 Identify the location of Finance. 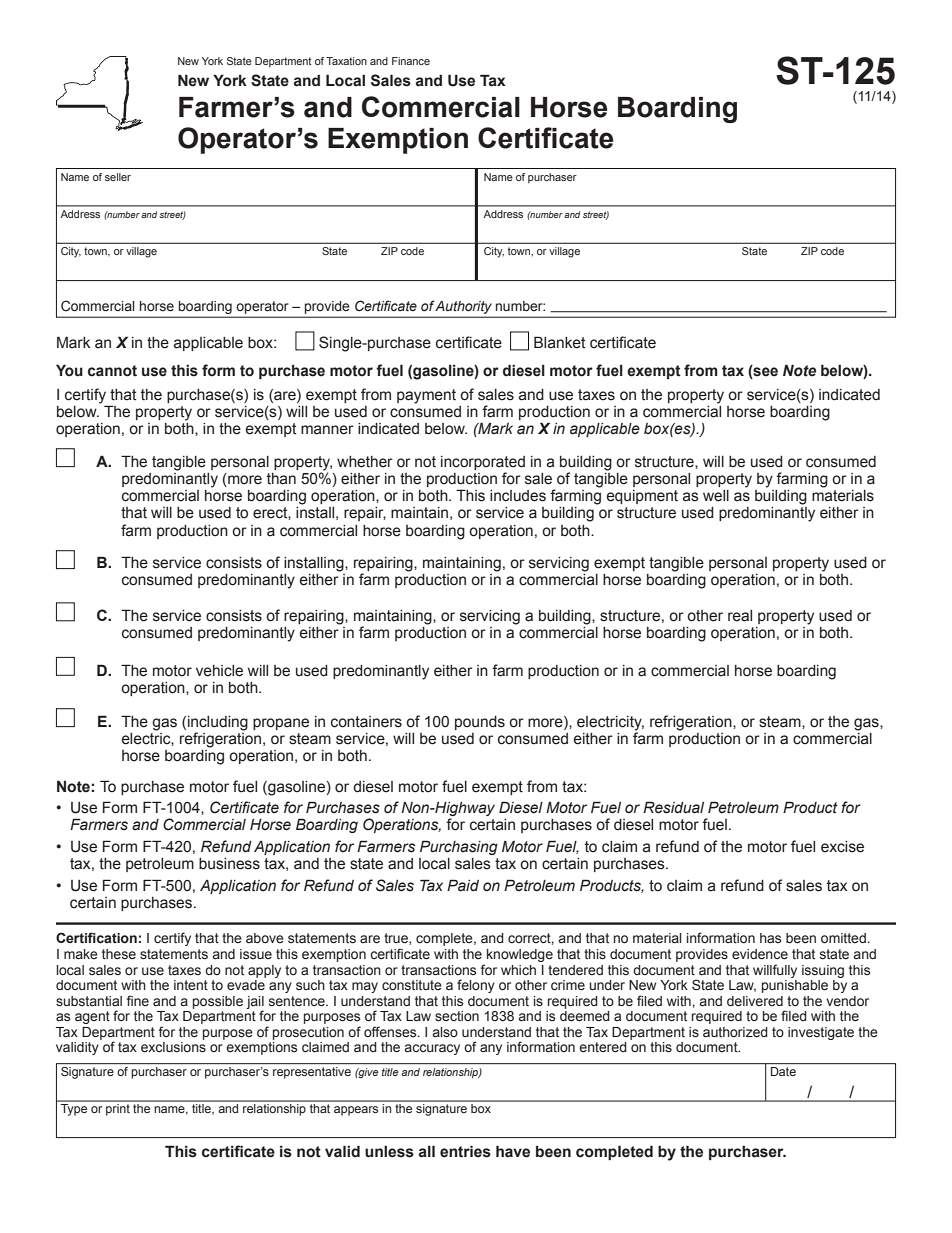
(411, 61).
